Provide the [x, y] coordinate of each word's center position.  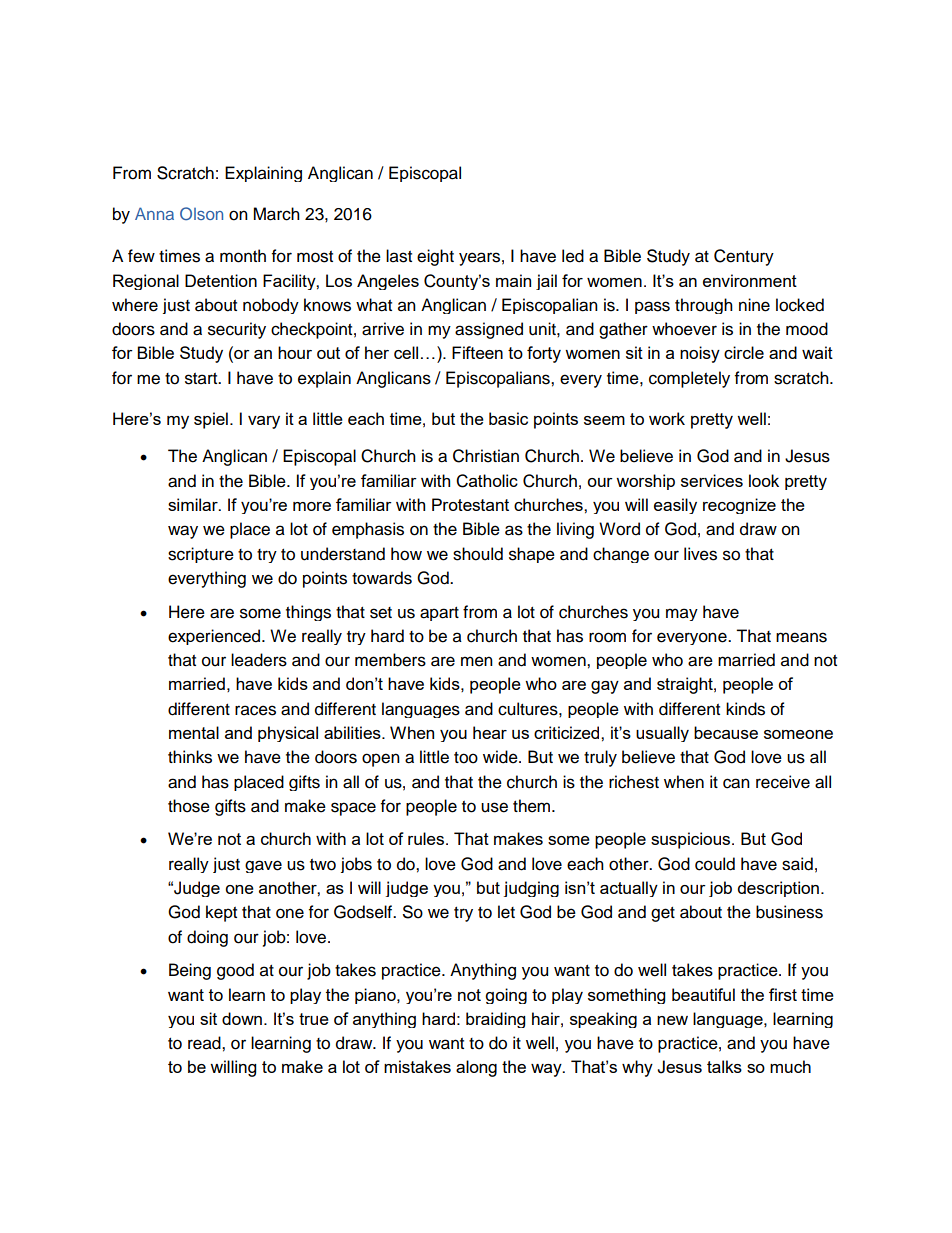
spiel [211, 420]
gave [263, 866]
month [243, 256]
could [715, 864]
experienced [215, 637]
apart [439, 614]
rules [427, 838]
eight [435, 257]
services [712, 480]
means [801, 637]
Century [744, 257]
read [205, 1043]
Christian [486, 456]
